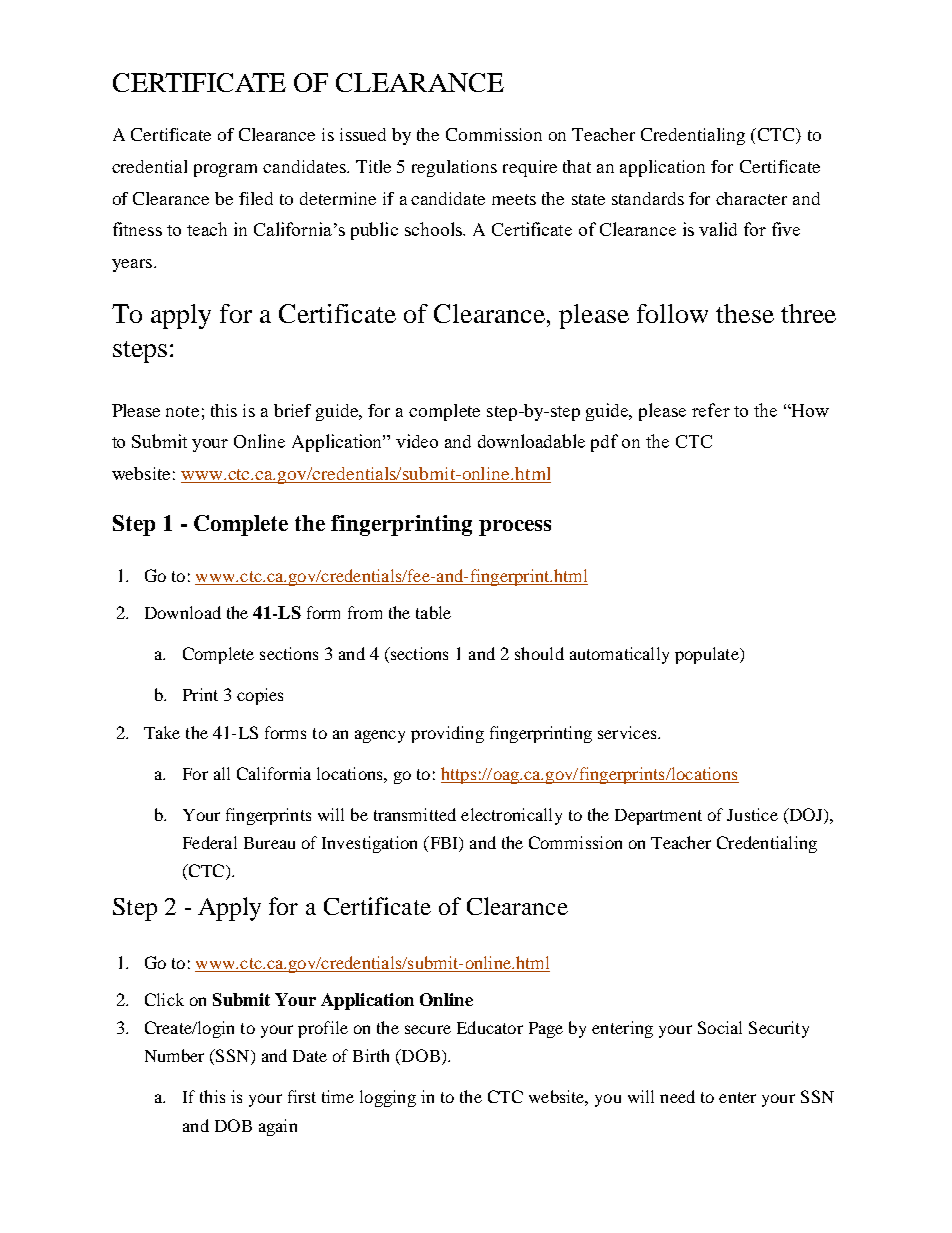 Image resolution: width=952 pixels, height=1233 pixels. What do you see at coordinates (752, 814) in the document?
I see `Justice` at bounding box center [752, 814].
